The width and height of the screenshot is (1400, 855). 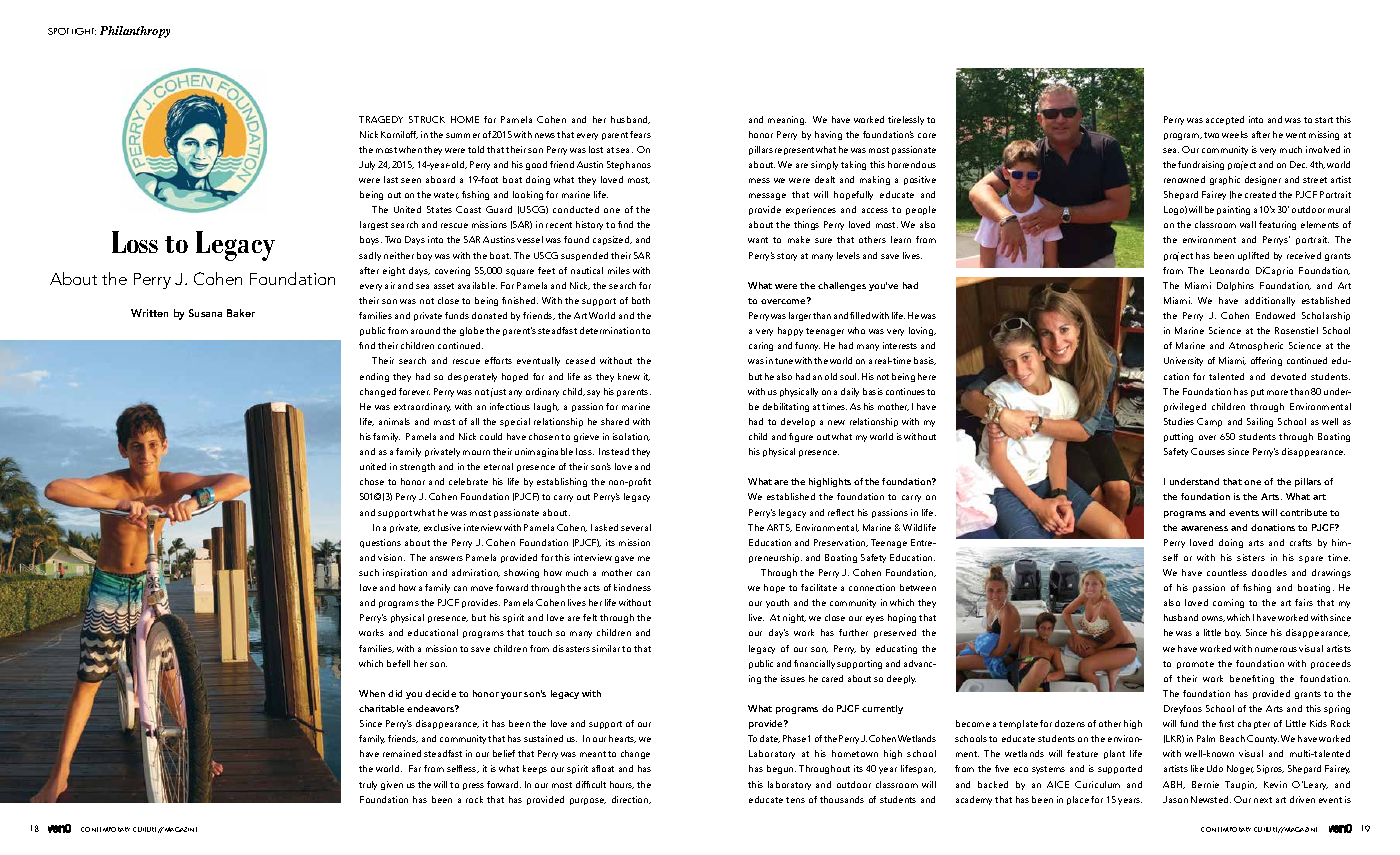 What do you see at coordinates (787, 120) in the screenshot?
I see `meaning` at bounding box center [787, 120].
